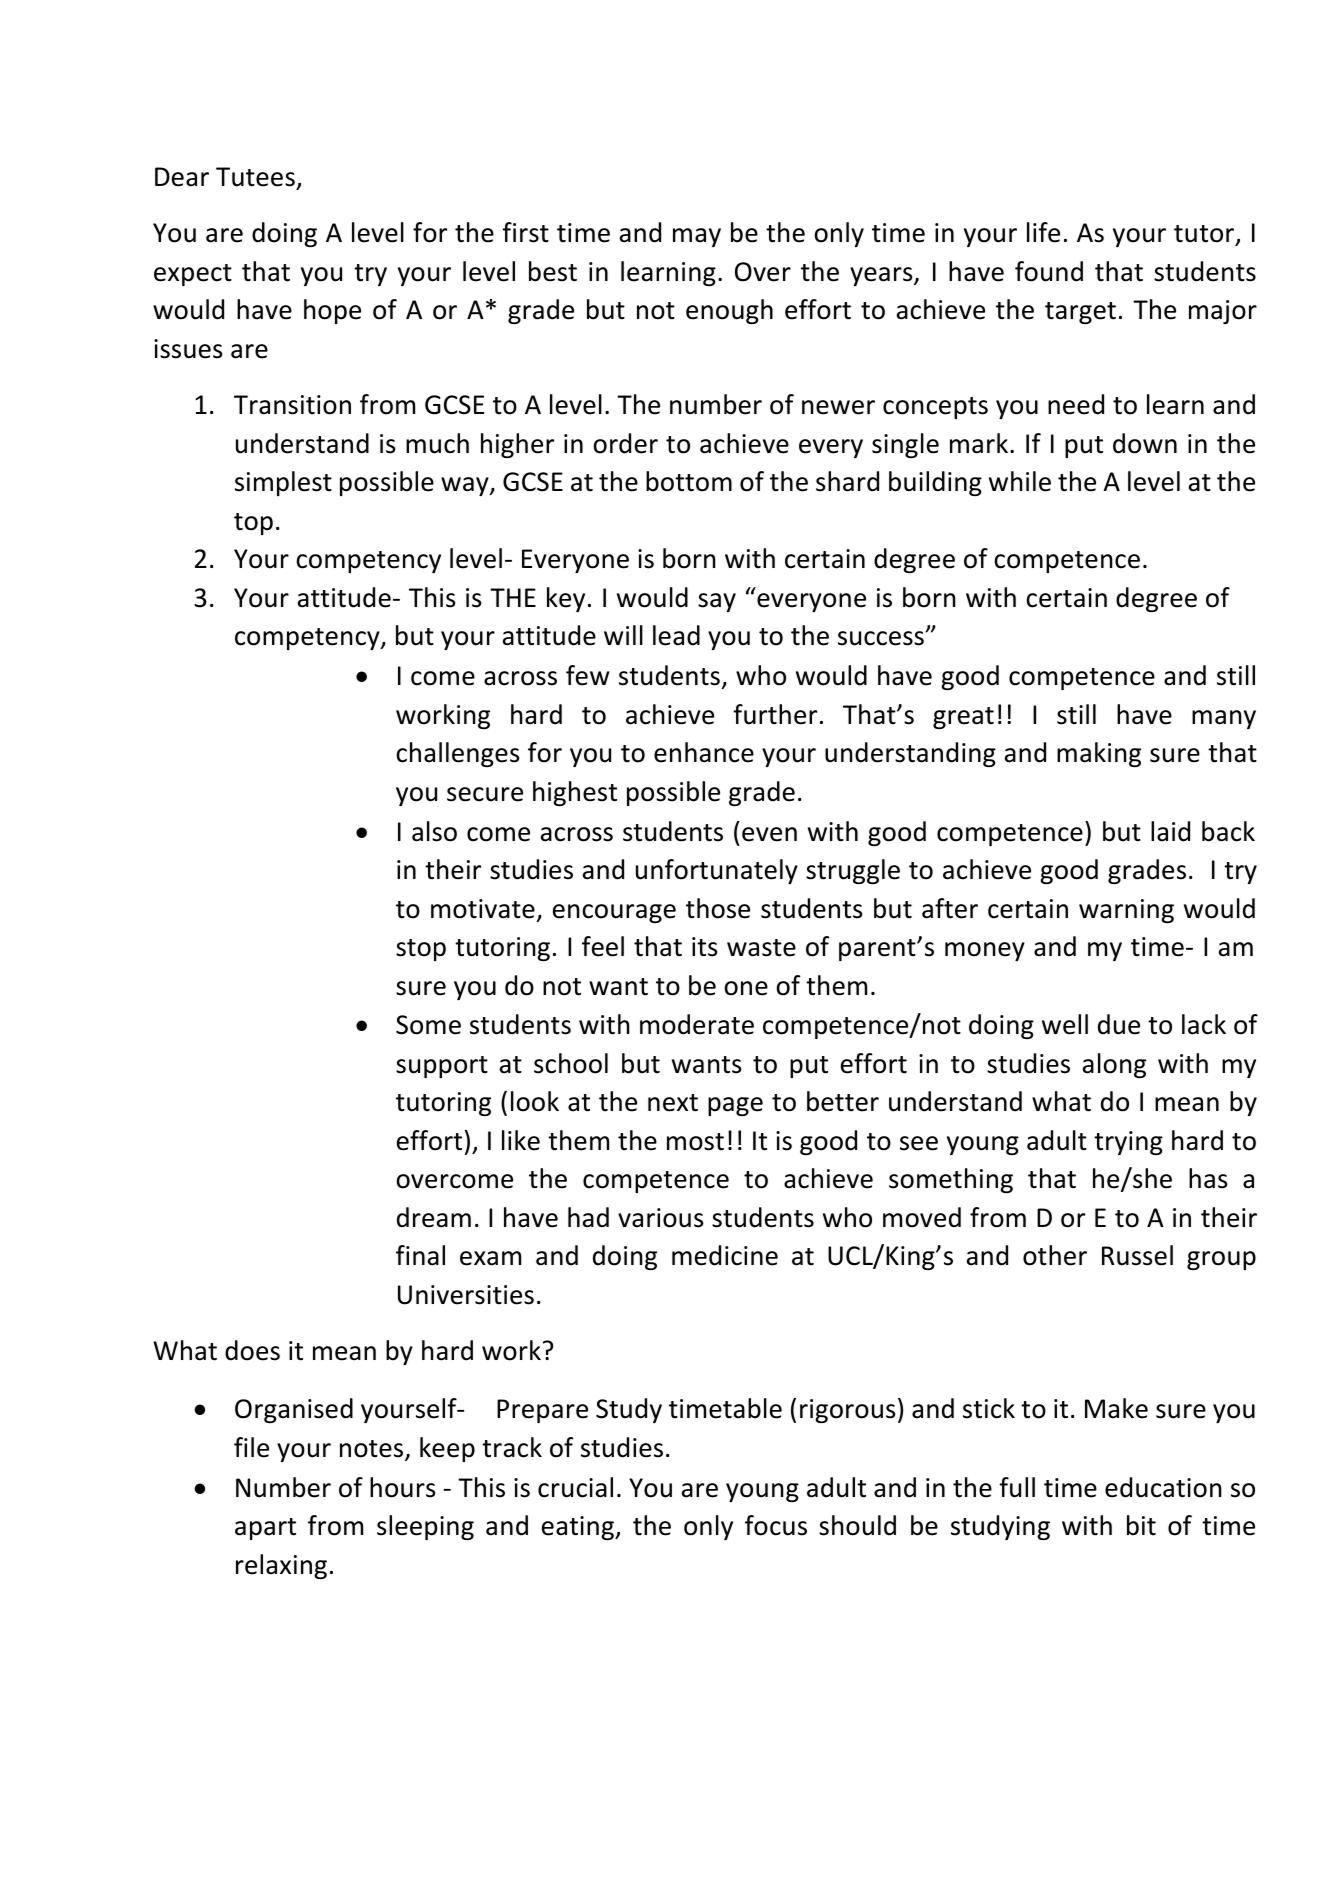  What do you see at coordinates (776, 1525) in the document?
I see `focus` at bounding box center [776, 1525].
